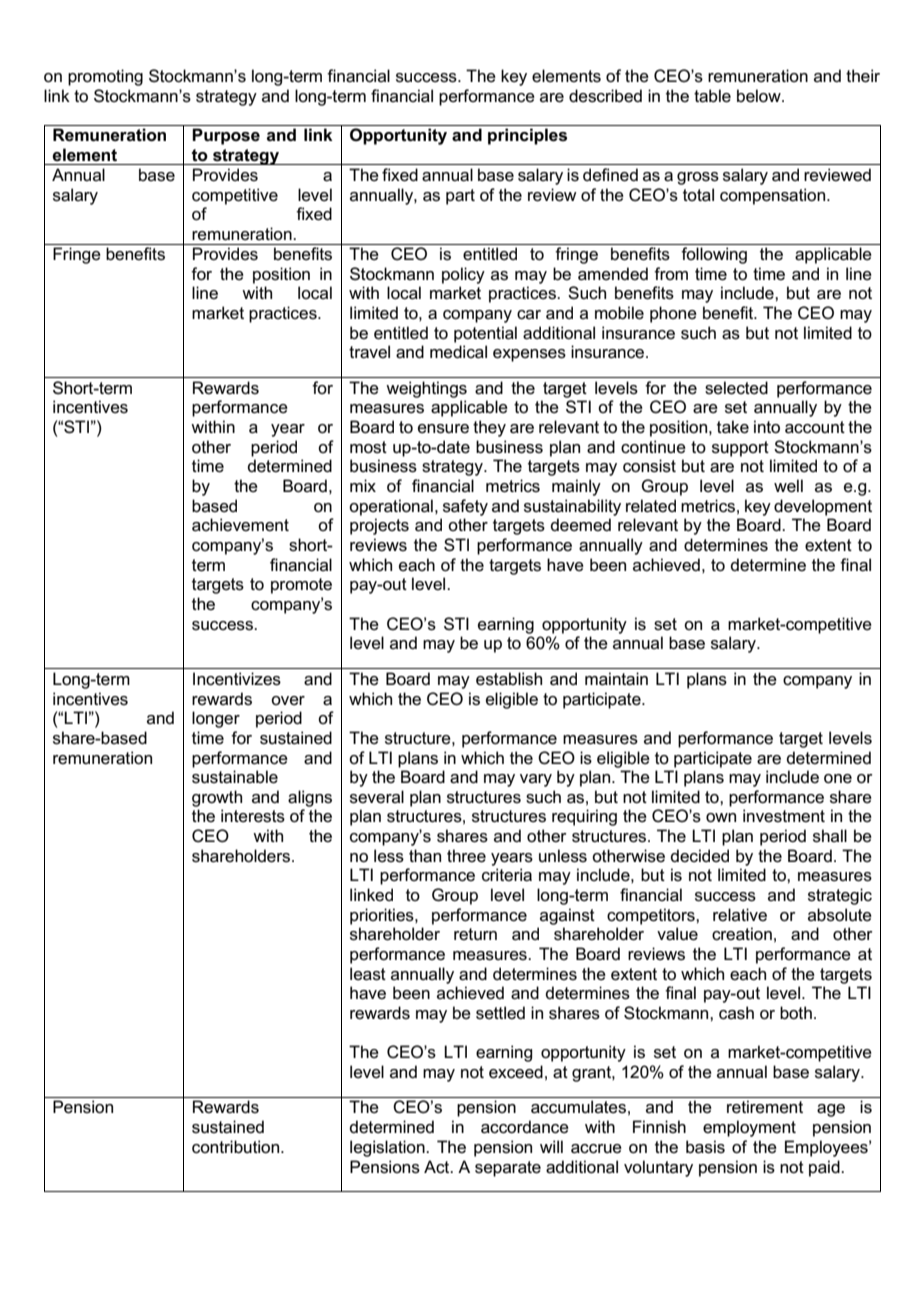 Image resolution: width=924 pixels, height=1308 pixels. What do you see at coordinates (226, 136) in the screenshot?
I see `Purpose` at bounding box center [226, 136].
